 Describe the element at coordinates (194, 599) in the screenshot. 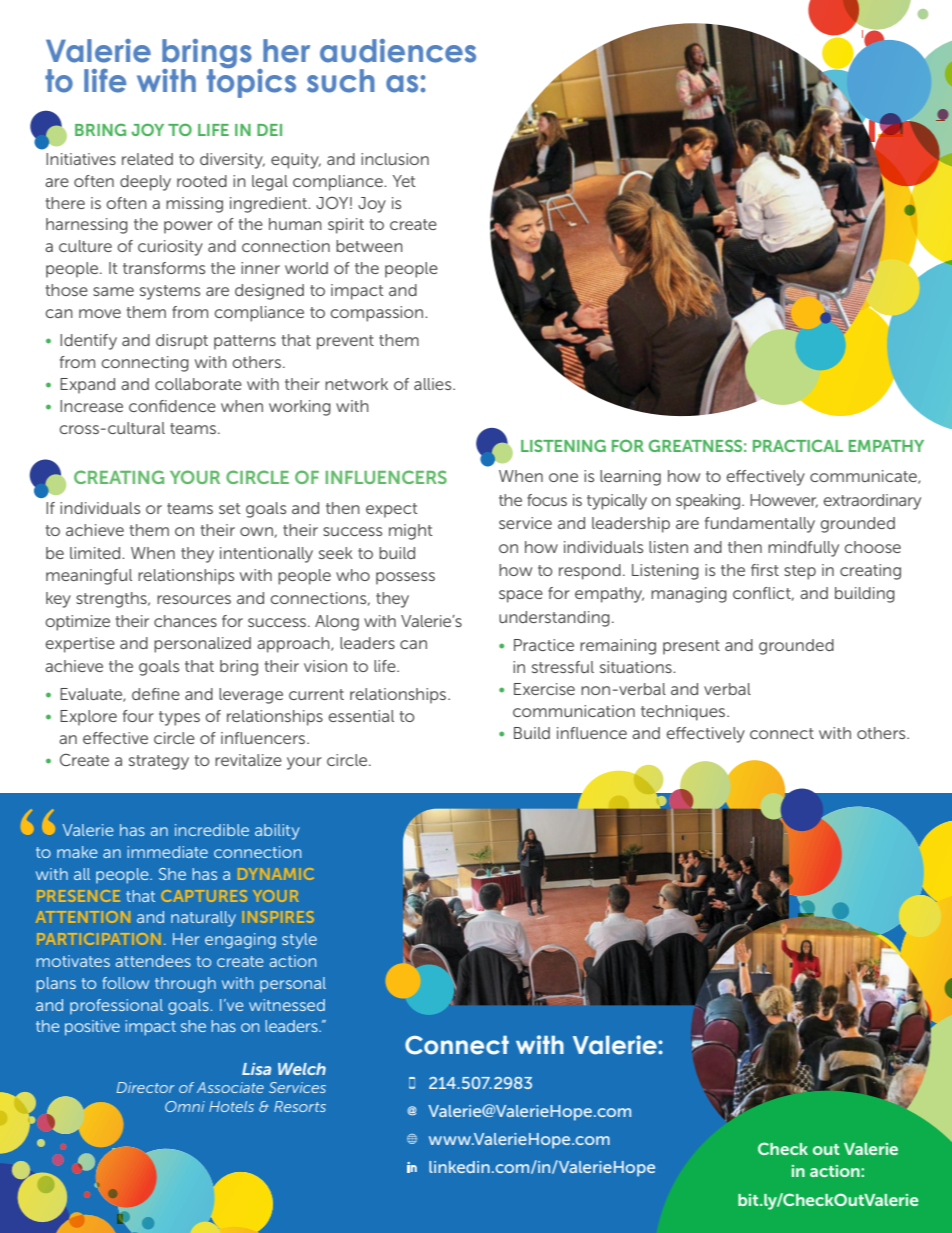

I see `resources` at that location.
